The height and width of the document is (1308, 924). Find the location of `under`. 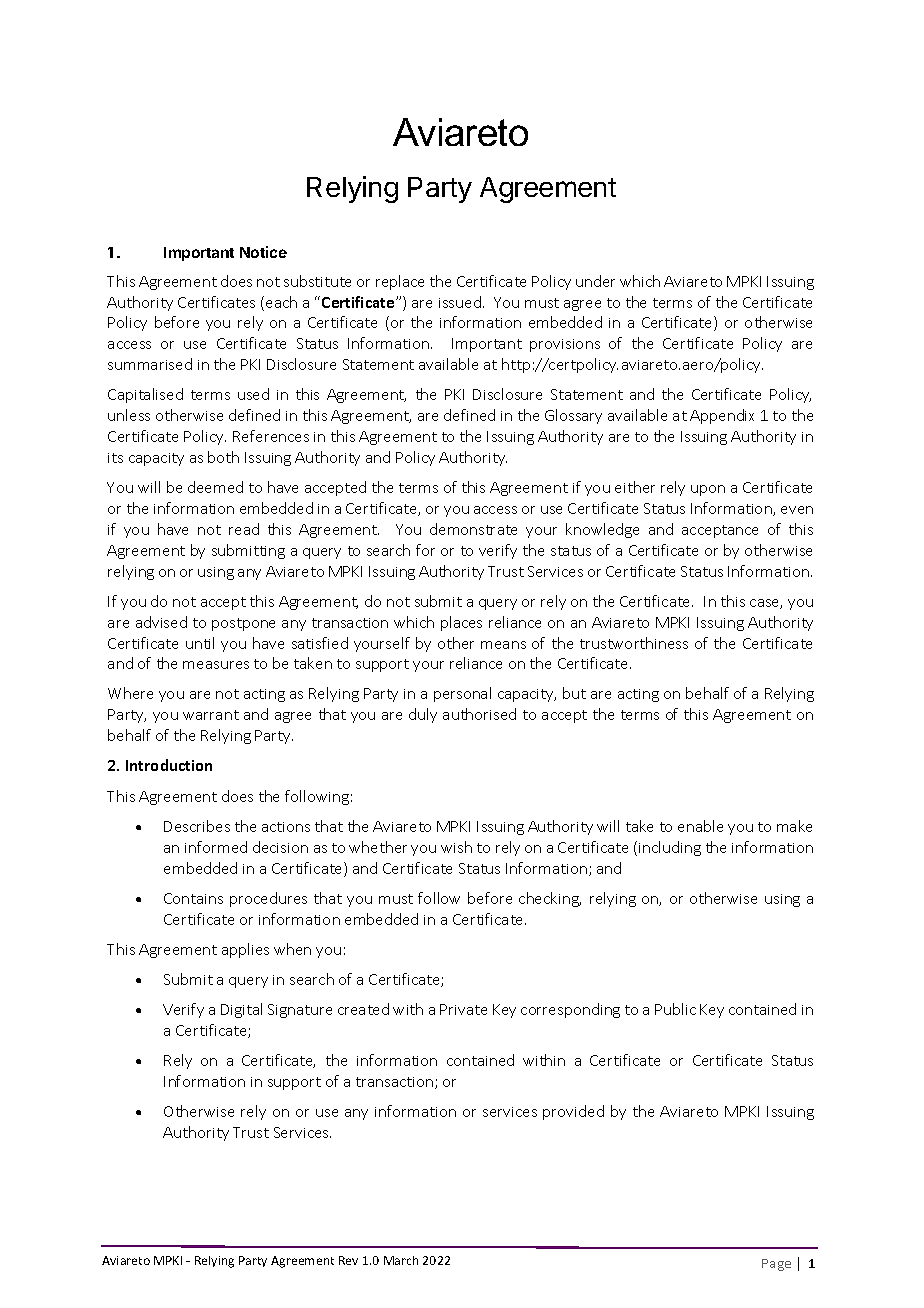

under is located at coordinates (595, 281).
